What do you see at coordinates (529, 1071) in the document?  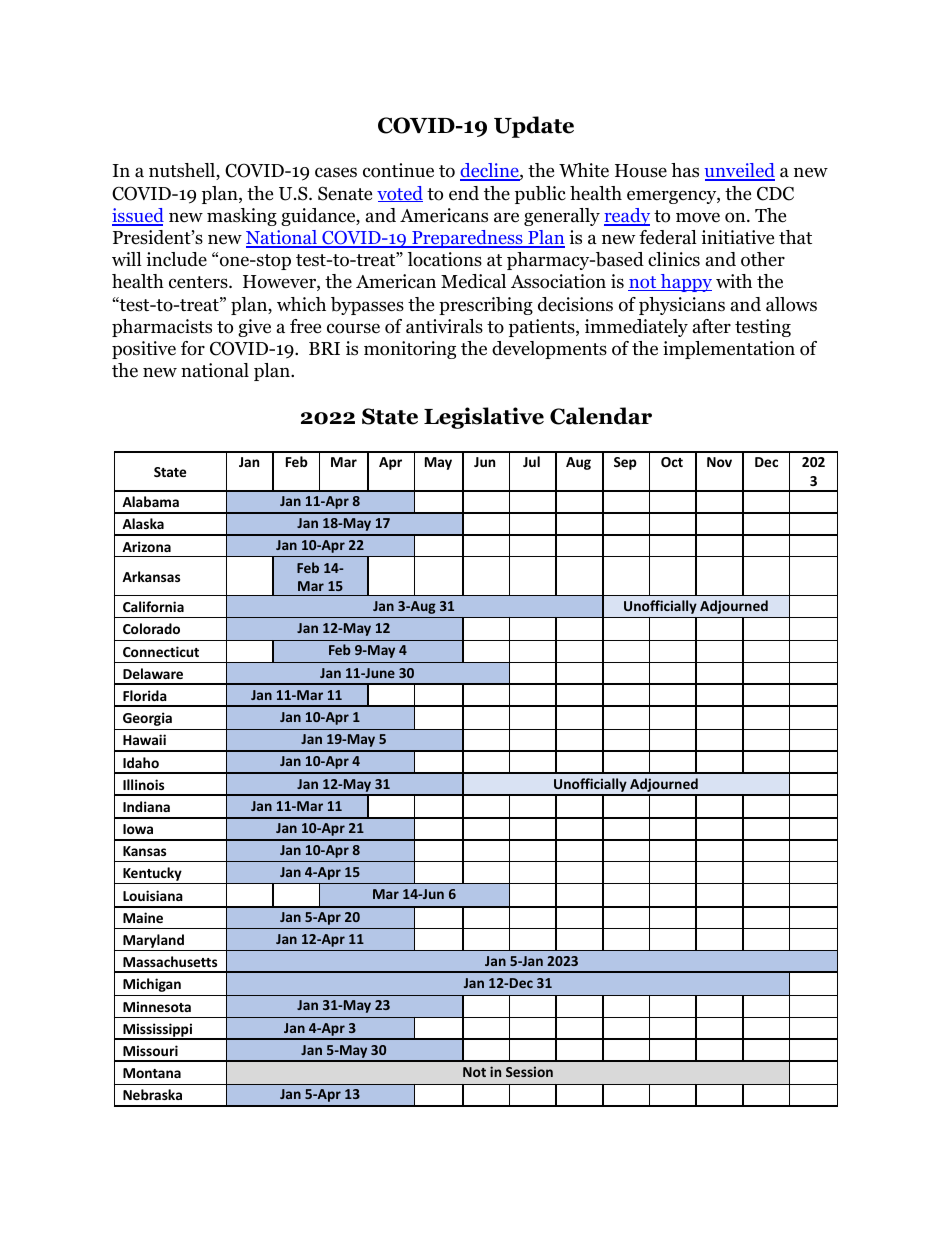 I see `Session` at bounding box center [529, 1071].
